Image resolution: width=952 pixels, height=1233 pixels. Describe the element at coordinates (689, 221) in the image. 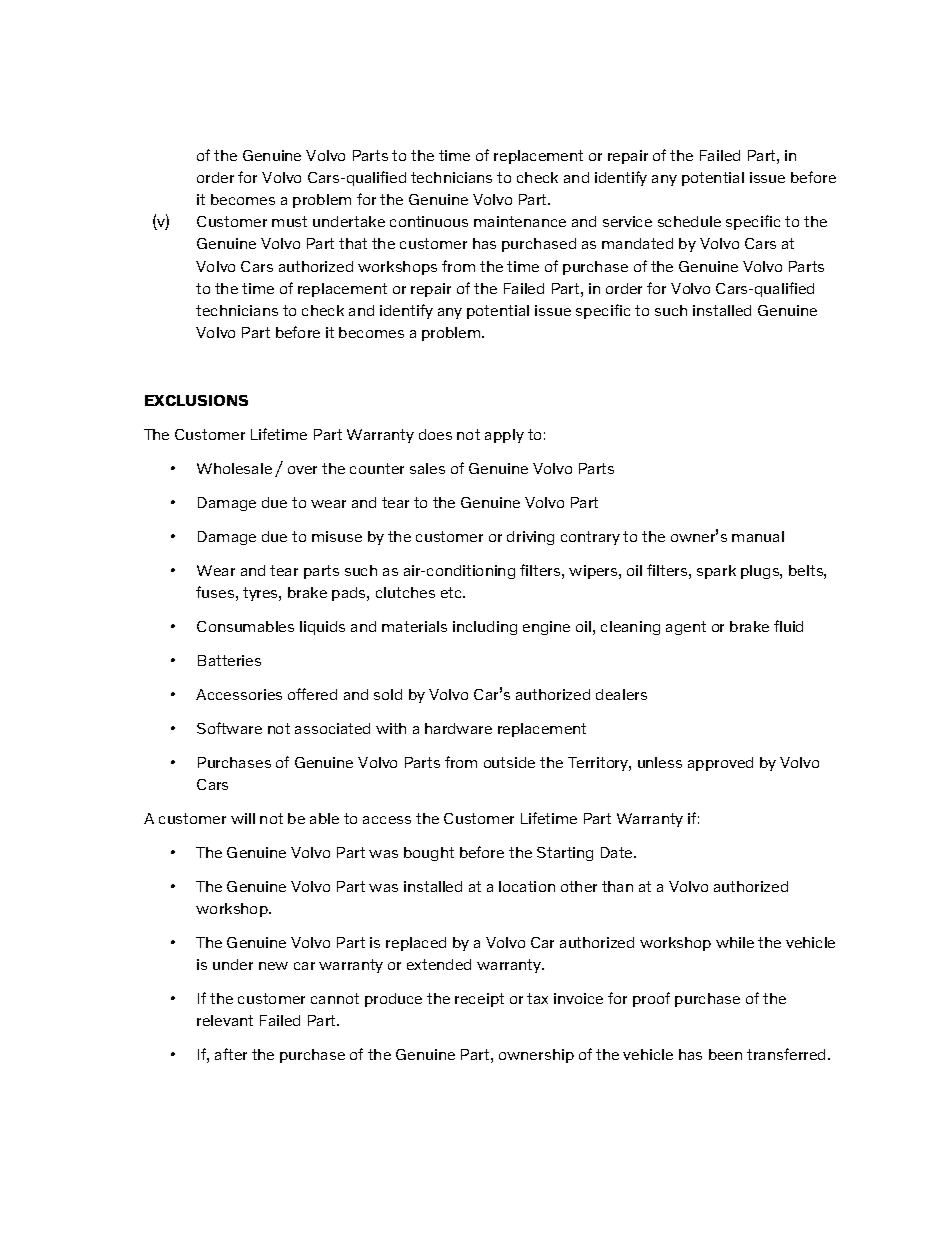

I see `schedule` at that location.
